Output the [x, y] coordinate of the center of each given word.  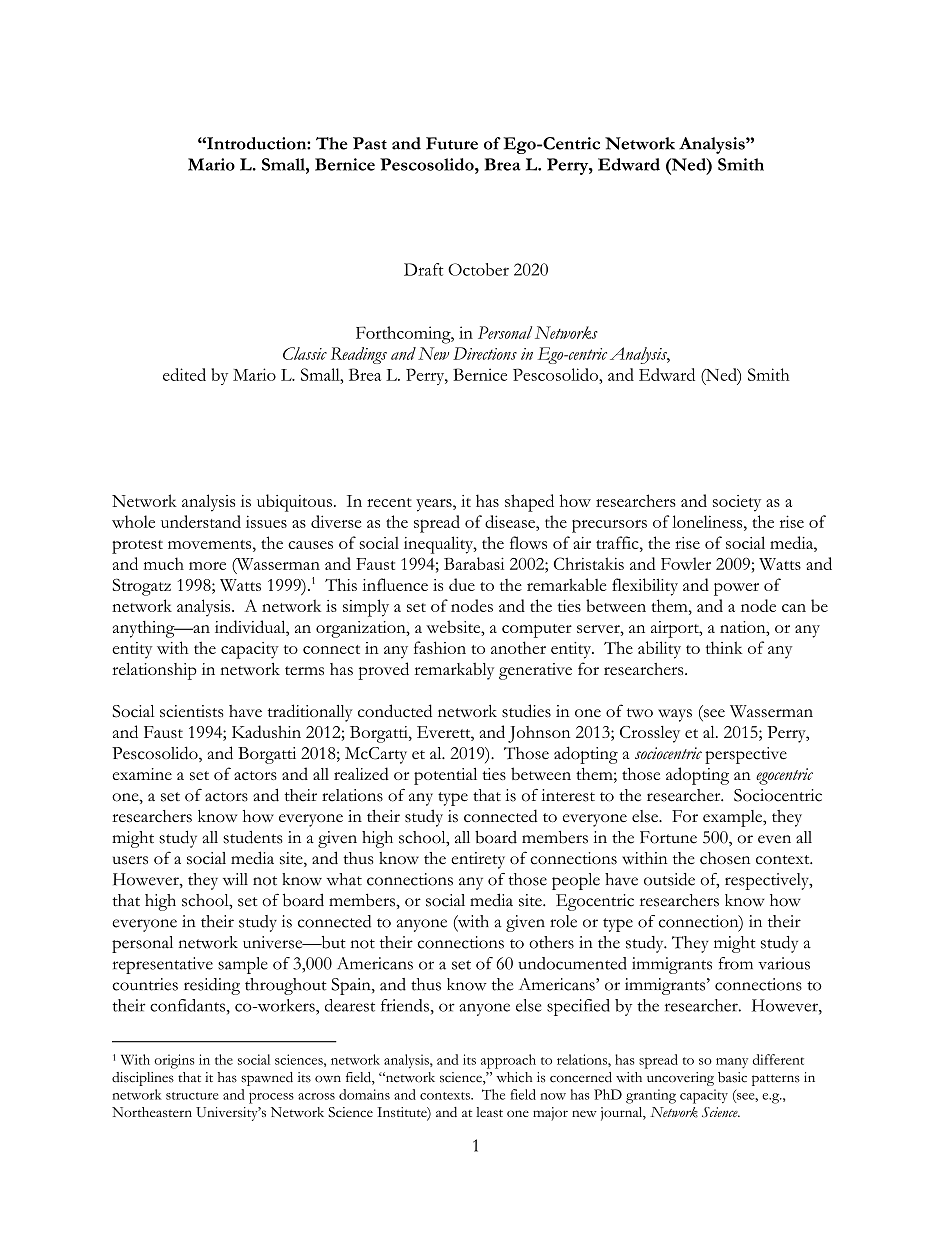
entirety [478, 860]
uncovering [680, 1079]
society [737, 503]
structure [192, 1096]
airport [676, 629]
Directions [485, 353]
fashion [440, 647]
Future [452, 143]
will [235, 879]
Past [370, 143]
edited [184, 374]
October [478, 269]
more [207, 566]
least [489, 1112]
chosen [725, 858]
